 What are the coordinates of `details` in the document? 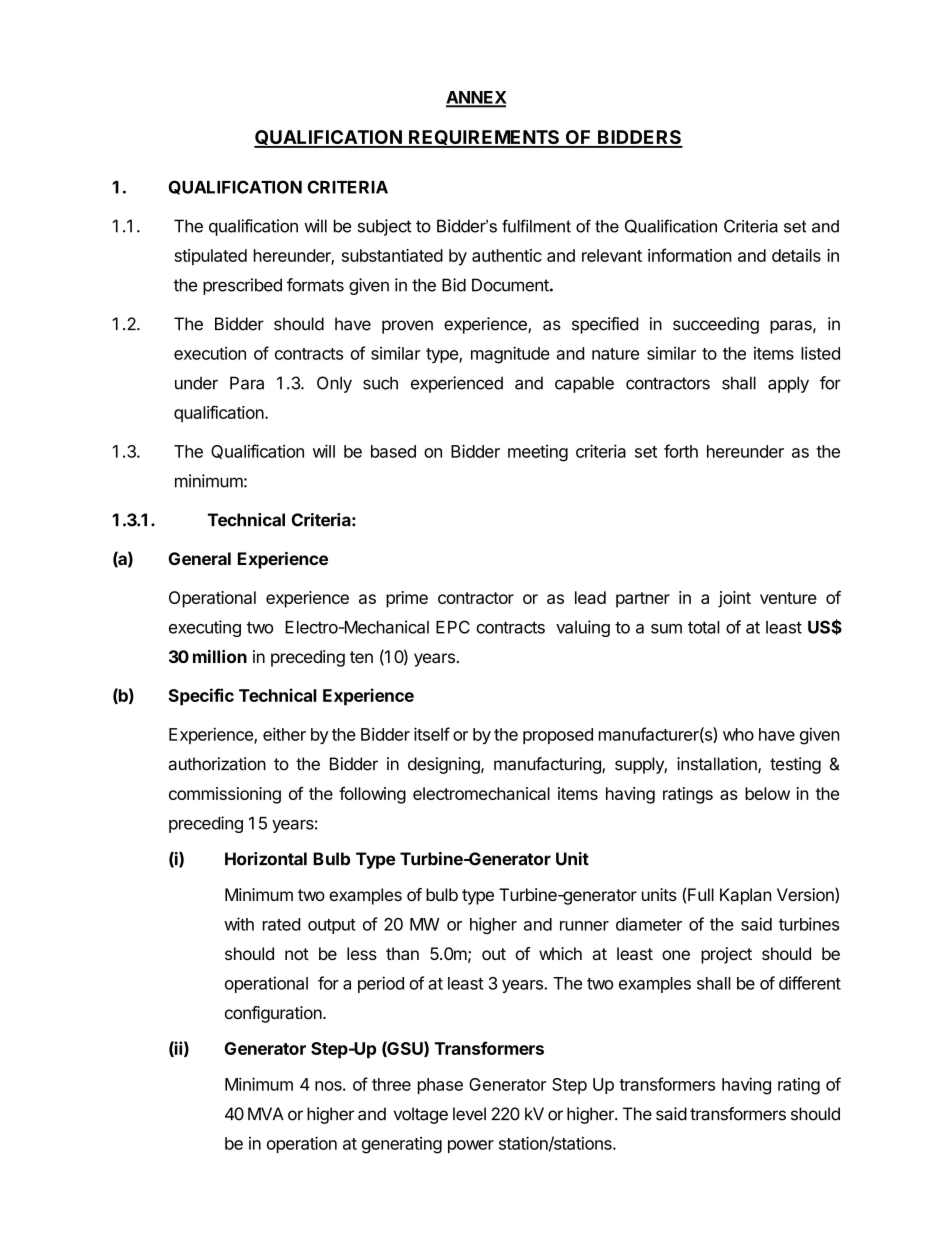 It's located at (796, 255).
